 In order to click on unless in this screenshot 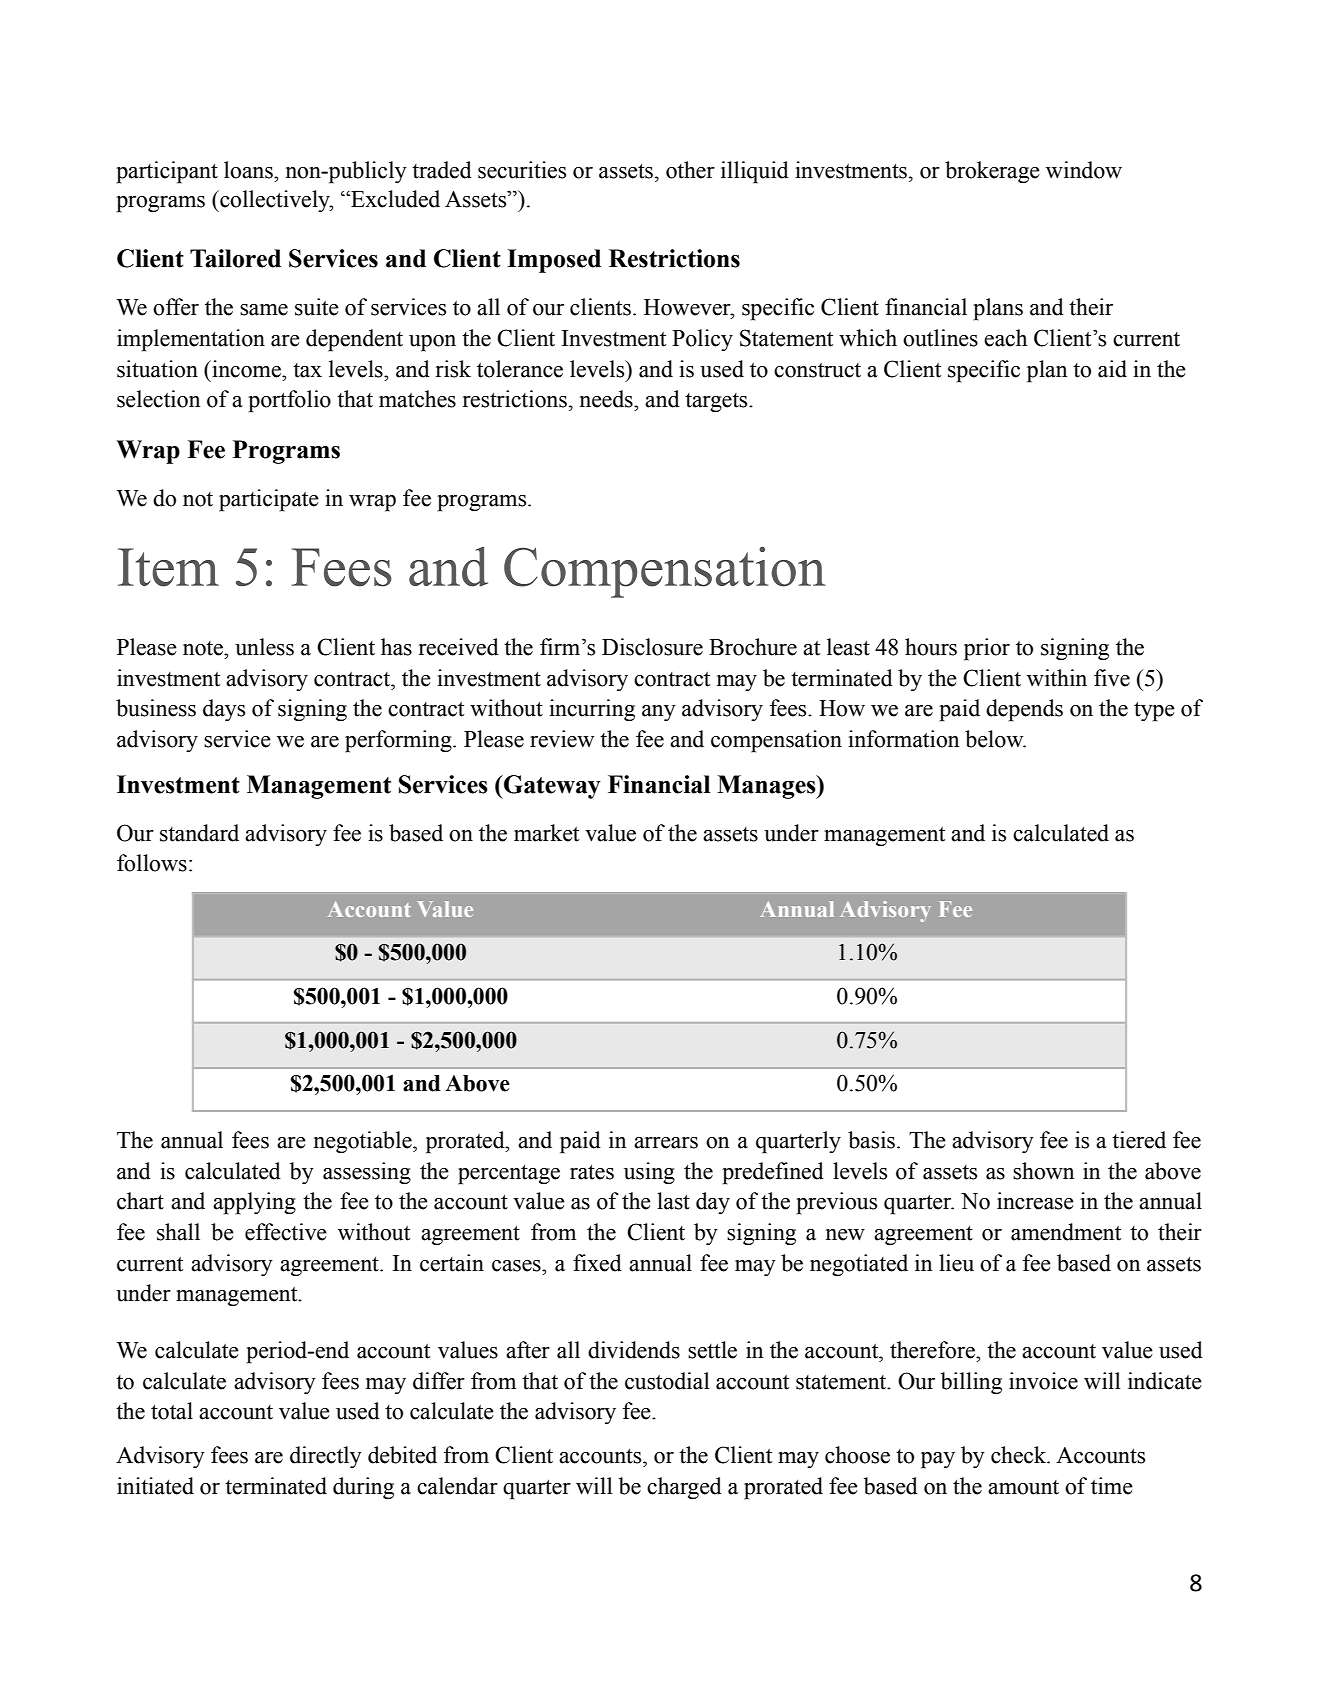, I will do `click(264, 647)`.
